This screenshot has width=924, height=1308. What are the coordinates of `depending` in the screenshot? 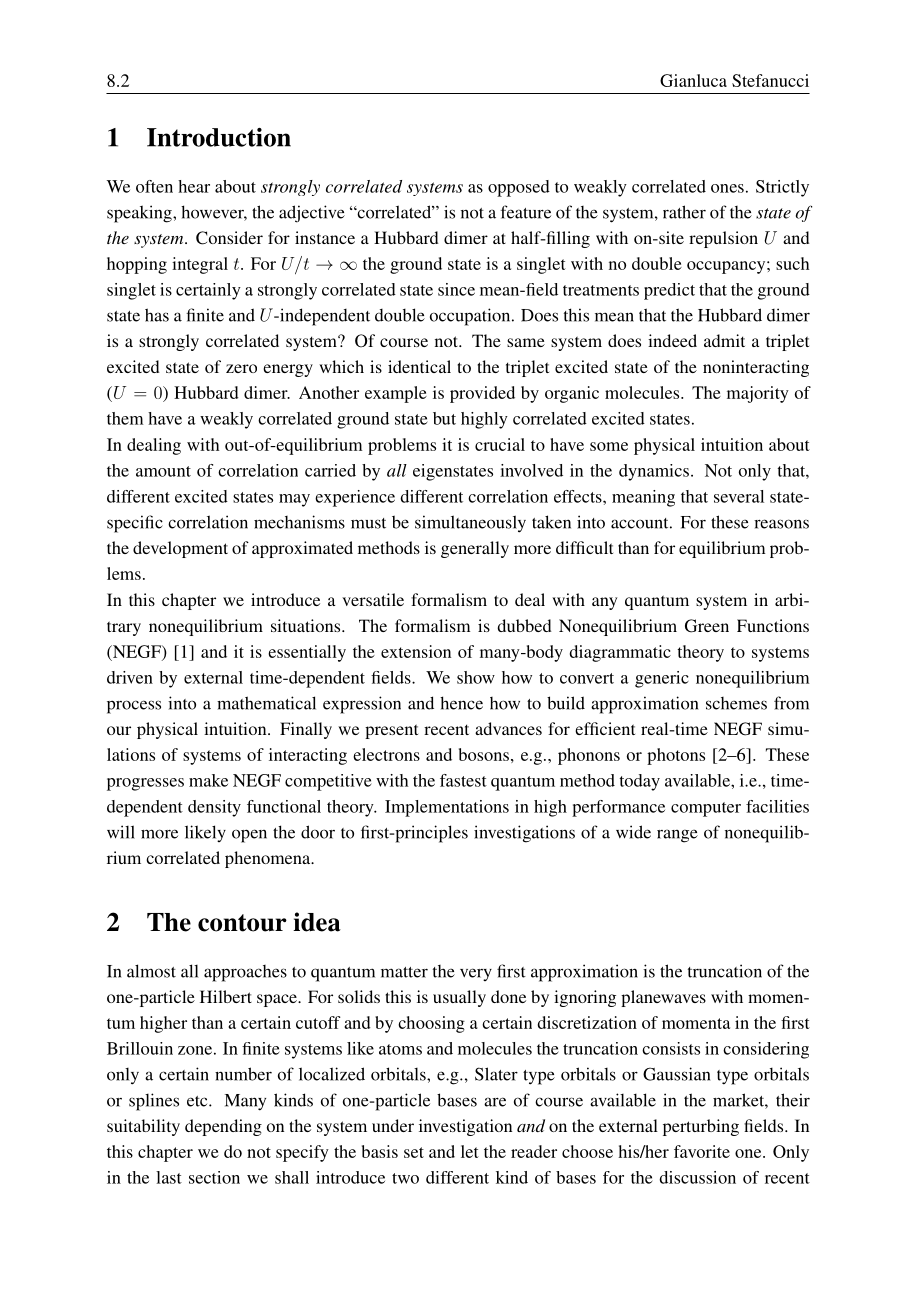 It's located at (223, 1127).
